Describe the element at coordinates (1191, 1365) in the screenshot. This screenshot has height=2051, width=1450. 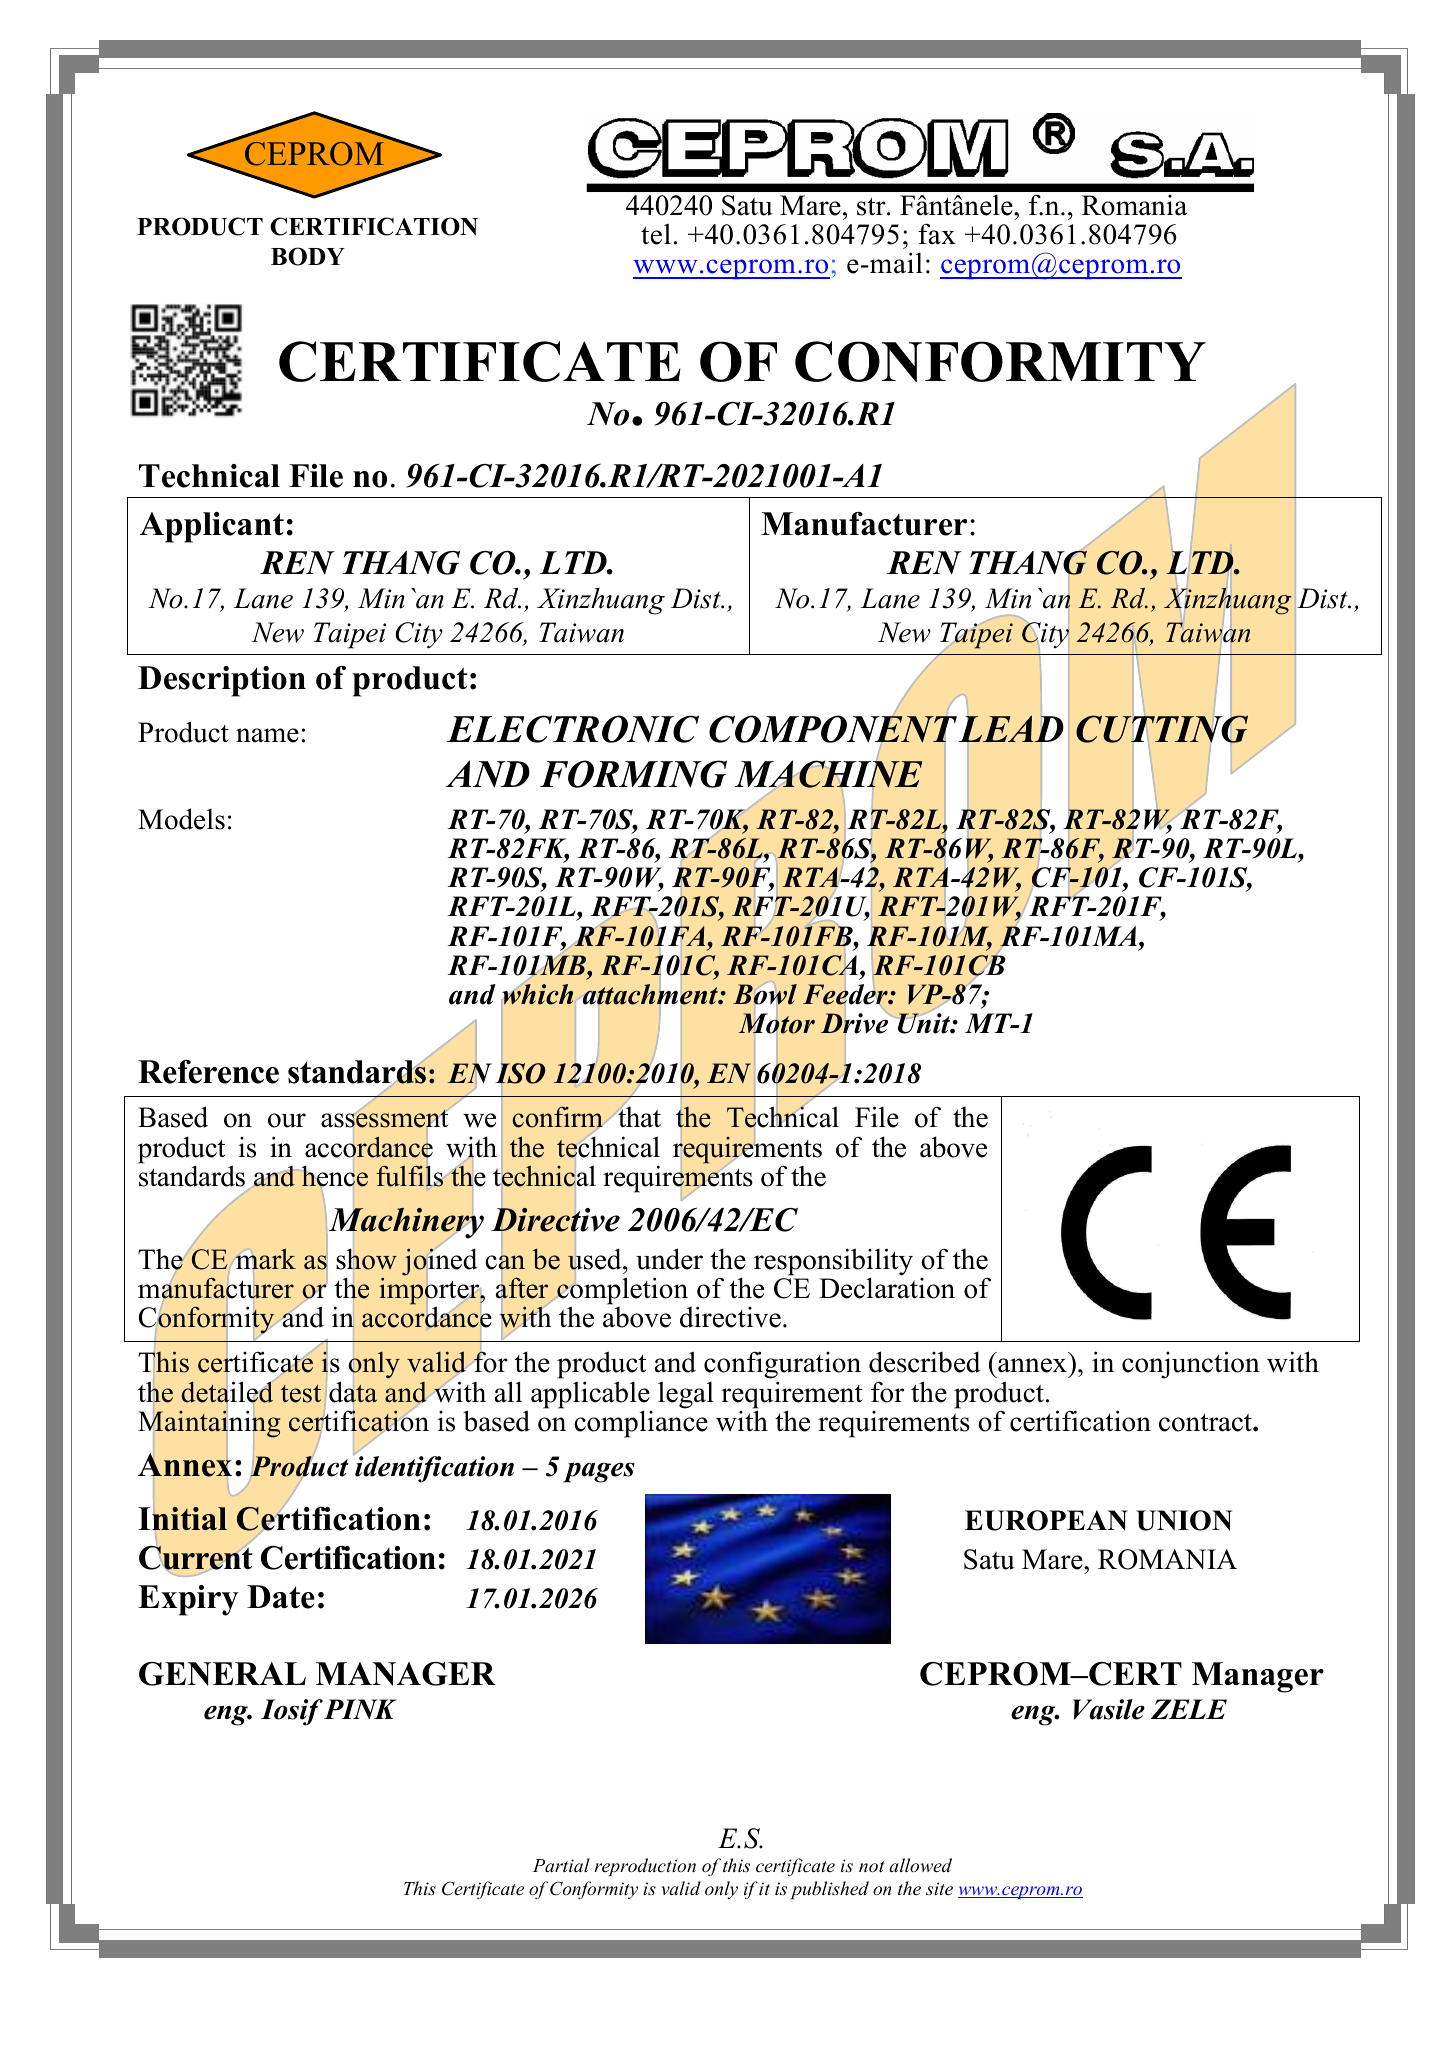
I see `conjunction` at that location.
